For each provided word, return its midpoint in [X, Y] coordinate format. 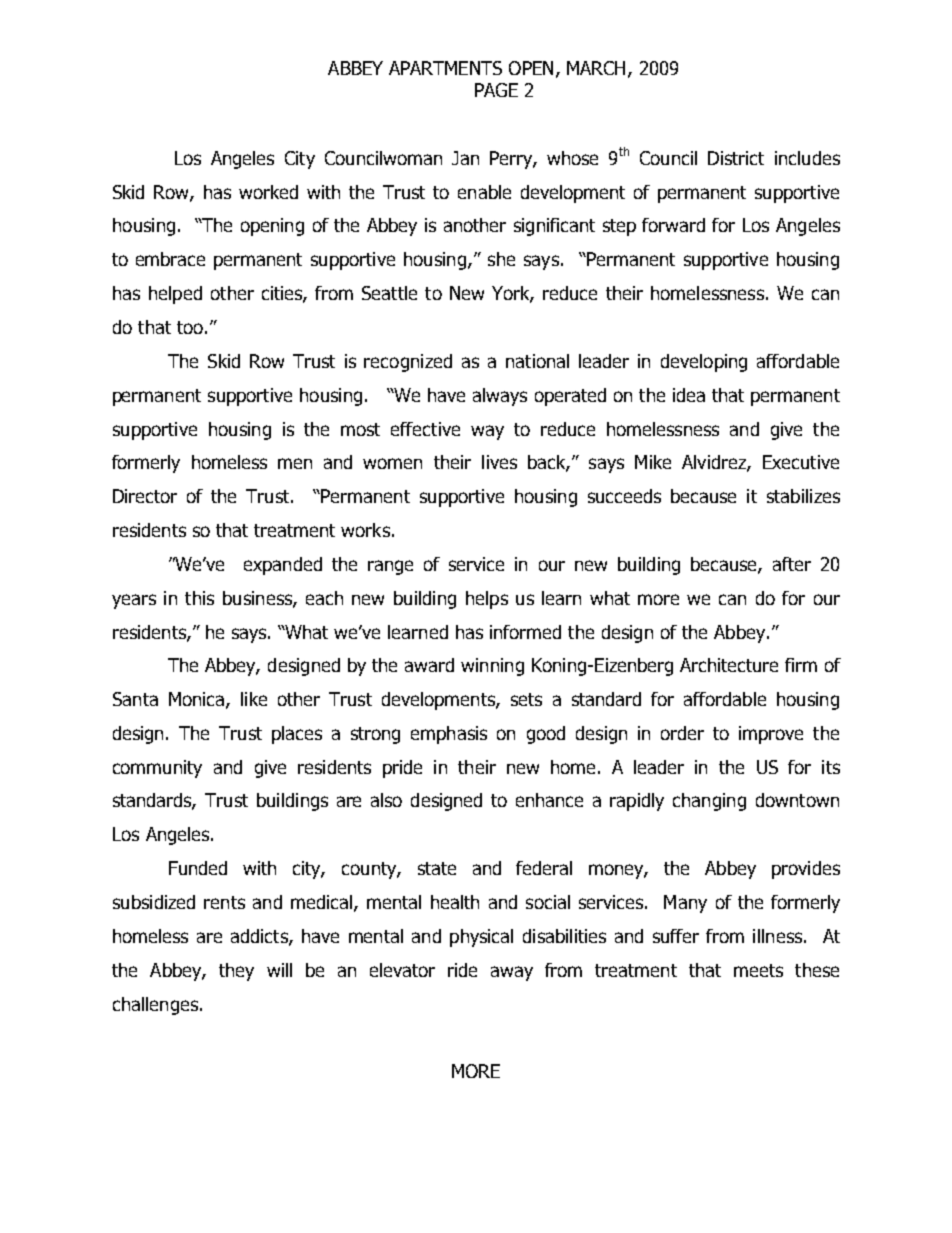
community [157, 769]
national [537, 361]
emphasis [449, 735]
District [736, 158]
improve [771, 735]
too [190, 327]
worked [268, 192]
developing [704, 363]
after [792, 564]
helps [487, 600]
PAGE [496, 90]
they [236, 972]
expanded [283, 566]
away [512, 973]
